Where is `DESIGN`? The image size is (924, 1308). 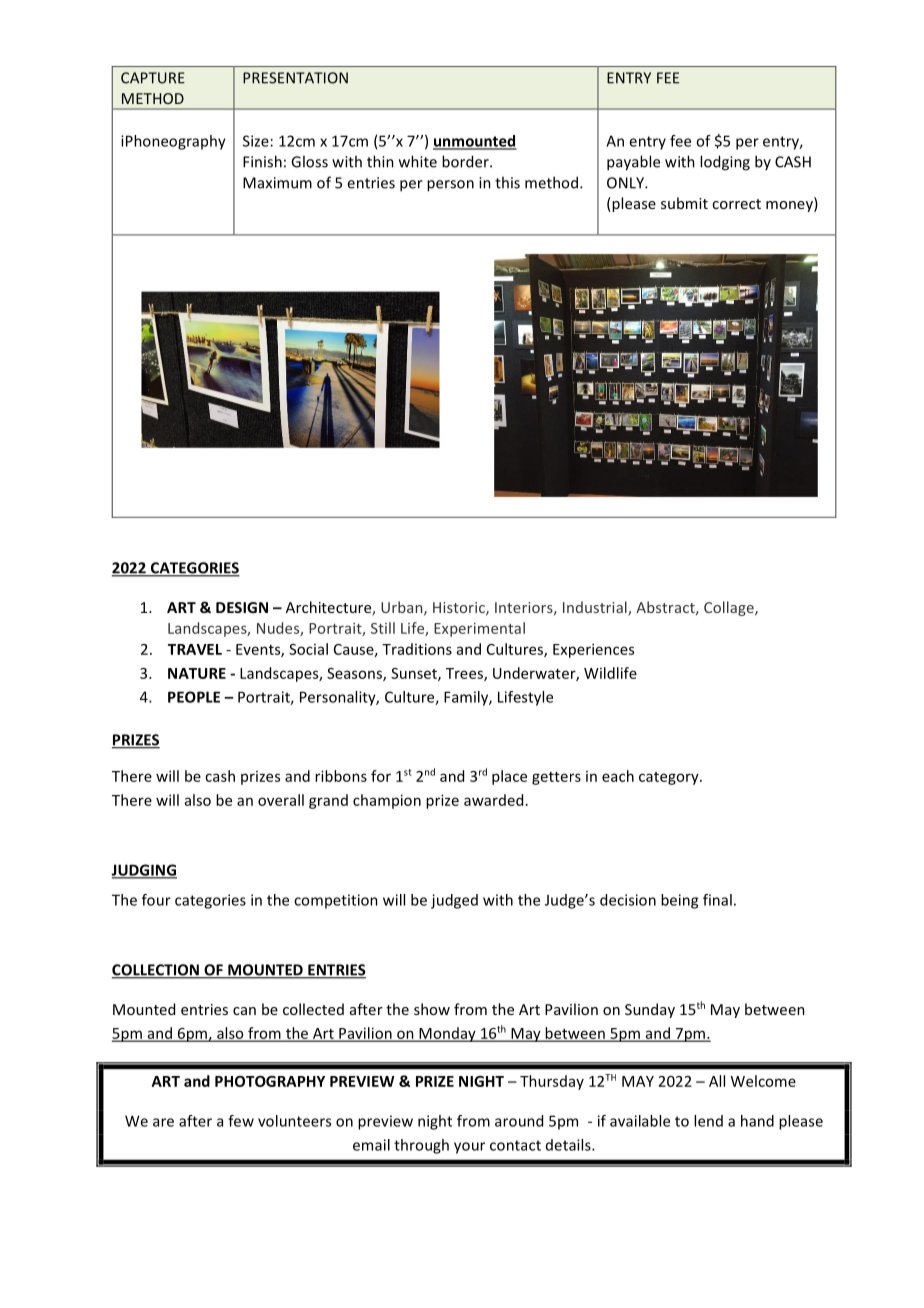 DESIGN is located at coordinates (242, 607).
